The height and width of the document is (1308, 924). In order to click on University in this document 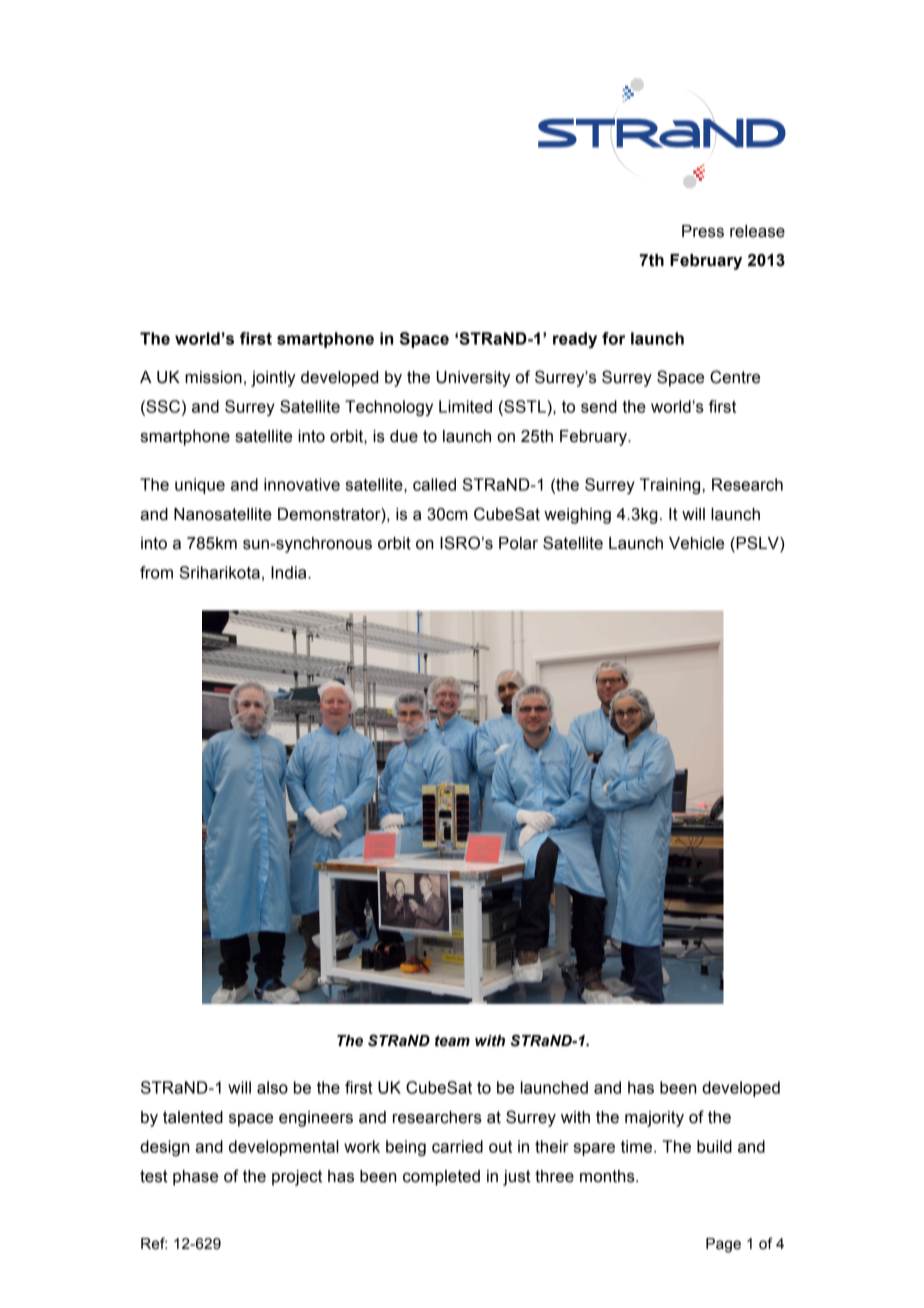, I will do `click(473, 379)`.
